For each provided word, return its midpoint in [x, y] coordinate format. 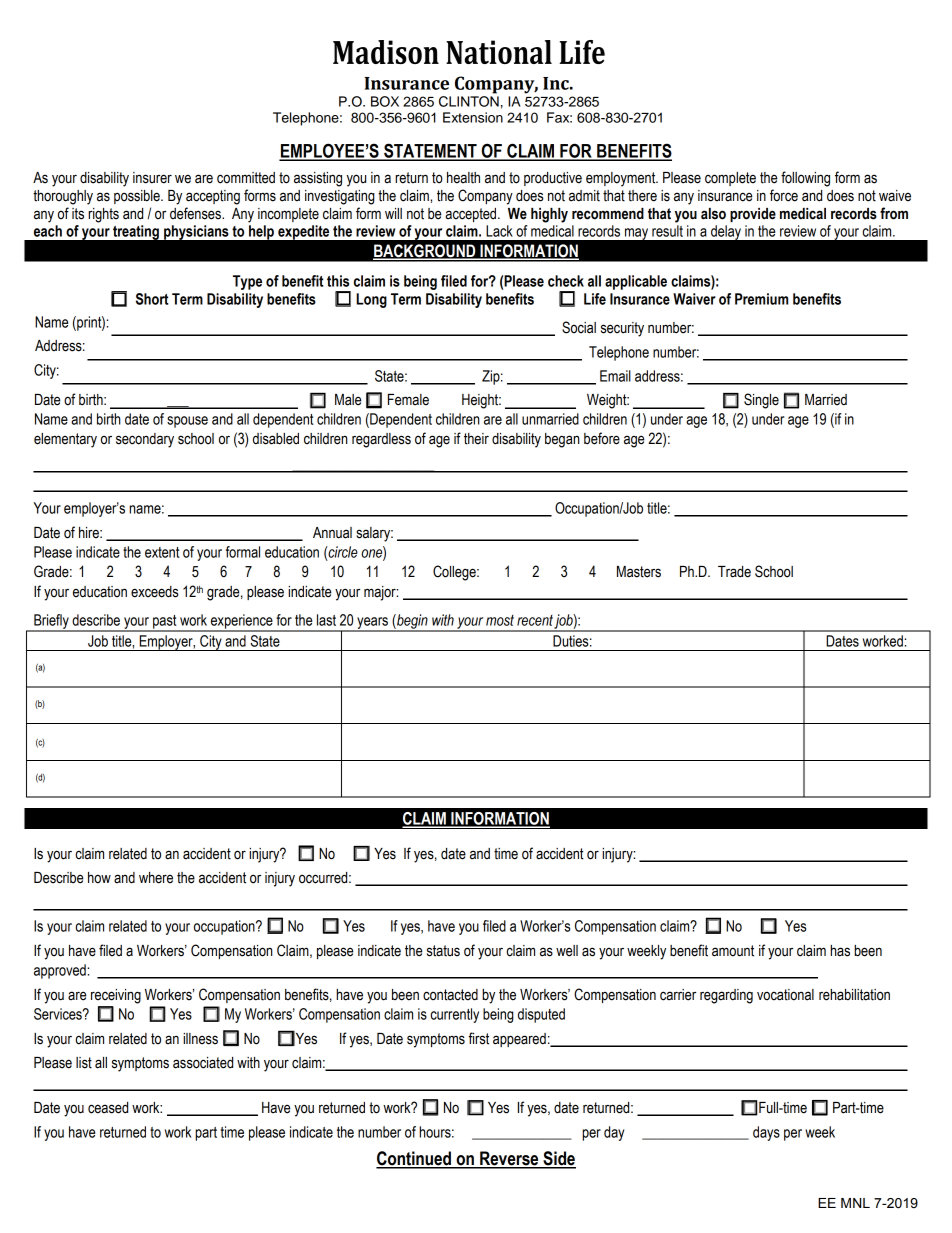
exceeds [155, 592]
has [840, 951]
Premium [761, 299]
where [156, 878]
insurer [152, 178]
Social [579, 327]
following [805, 179]
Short [152, 299]
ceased [108, 1108]
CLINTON [469, 101]
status [443, 951]
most [500, 620]
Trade [734, 572]
